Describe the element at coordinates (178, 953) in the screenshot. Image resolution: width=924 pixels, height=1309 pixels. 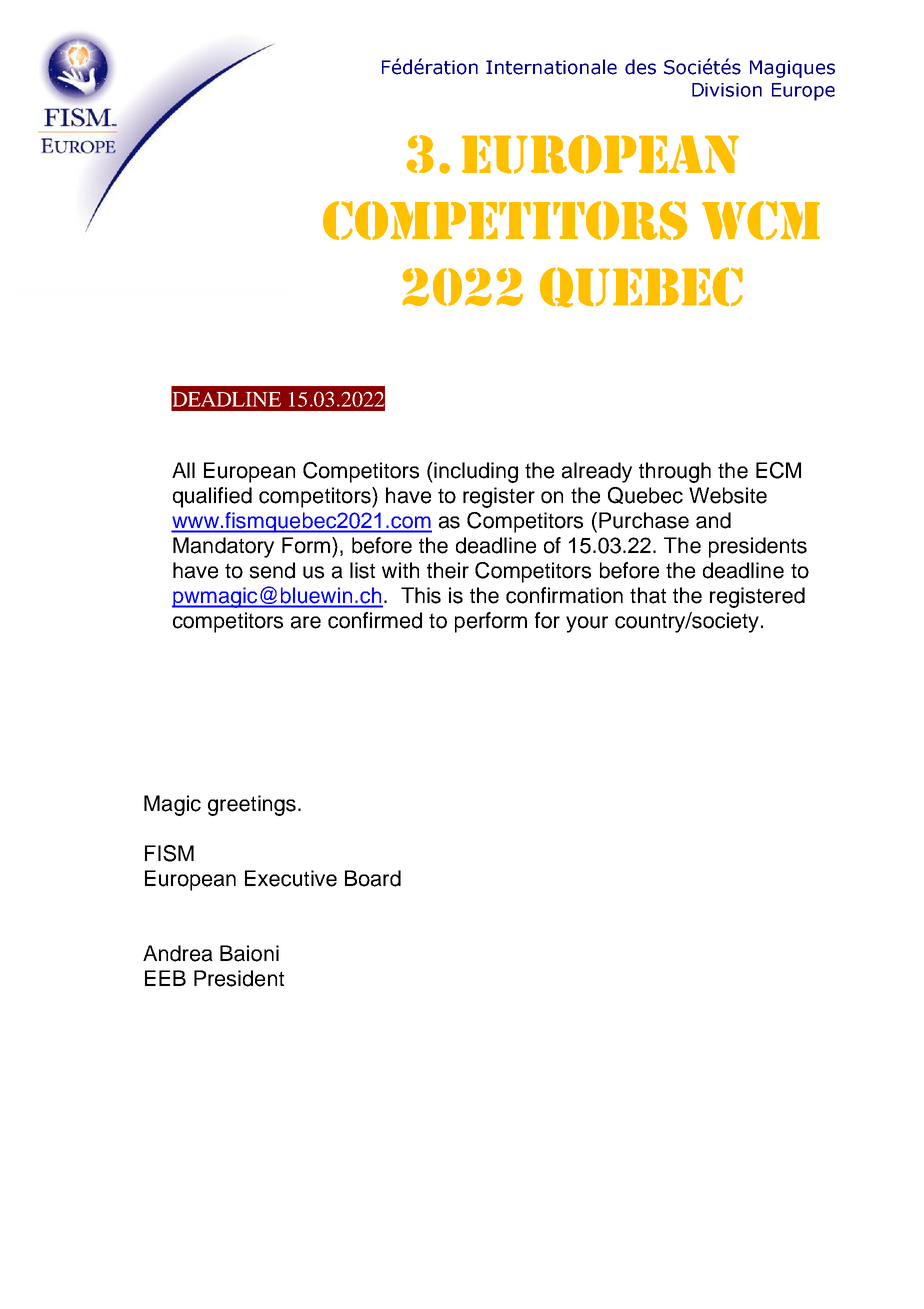
I see `Andrea` at that location.
